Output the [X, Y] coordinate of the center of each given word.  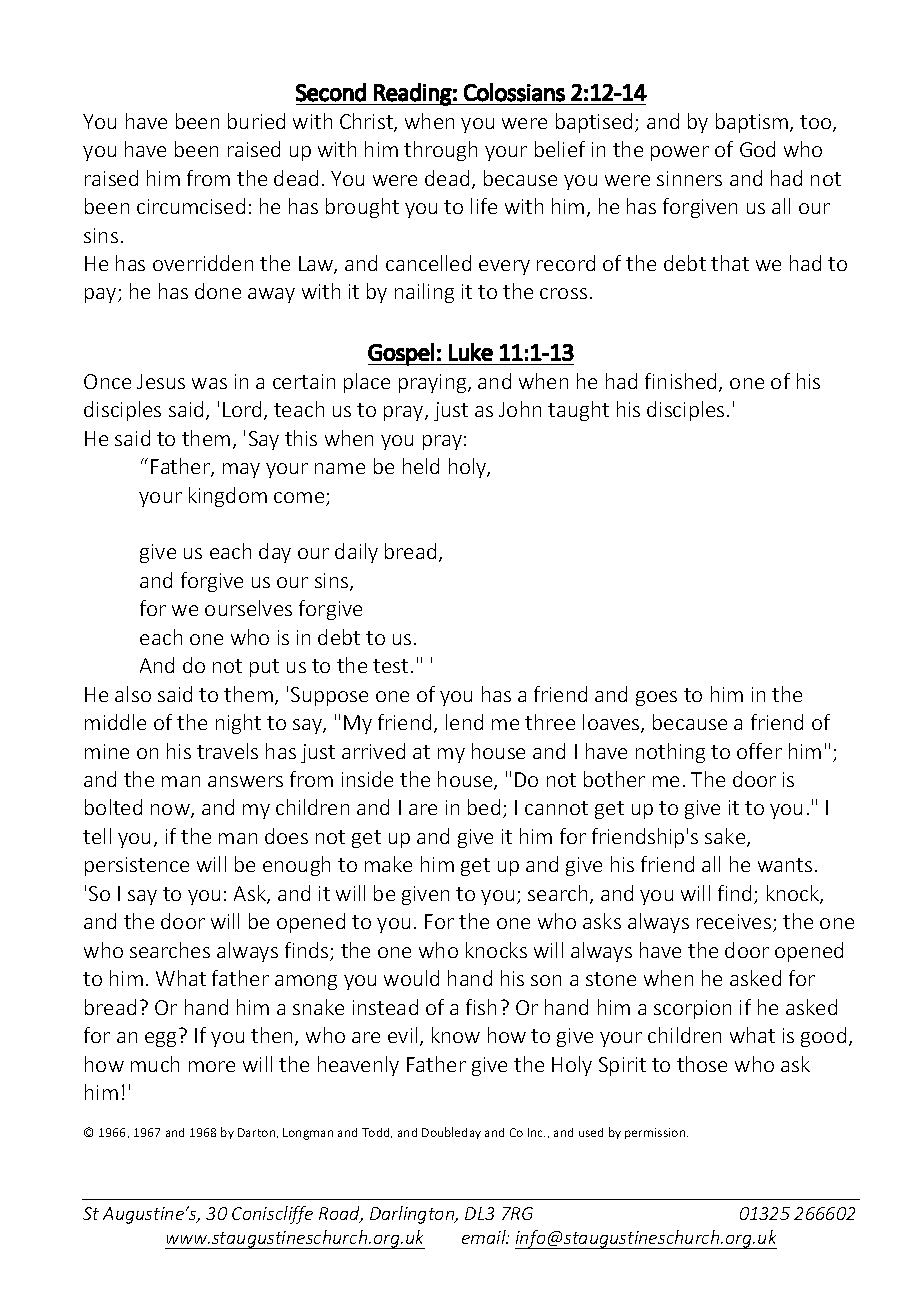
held [421, 466]
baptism [752, 123]
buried [256, 121]
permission [656, 1133]
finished [680, 381]
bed [484, 807]
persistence [137, 866]
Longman [308, 1134]
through [440, 151]
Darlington [413, 1215]
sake [726, 837]
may [241, 470]
